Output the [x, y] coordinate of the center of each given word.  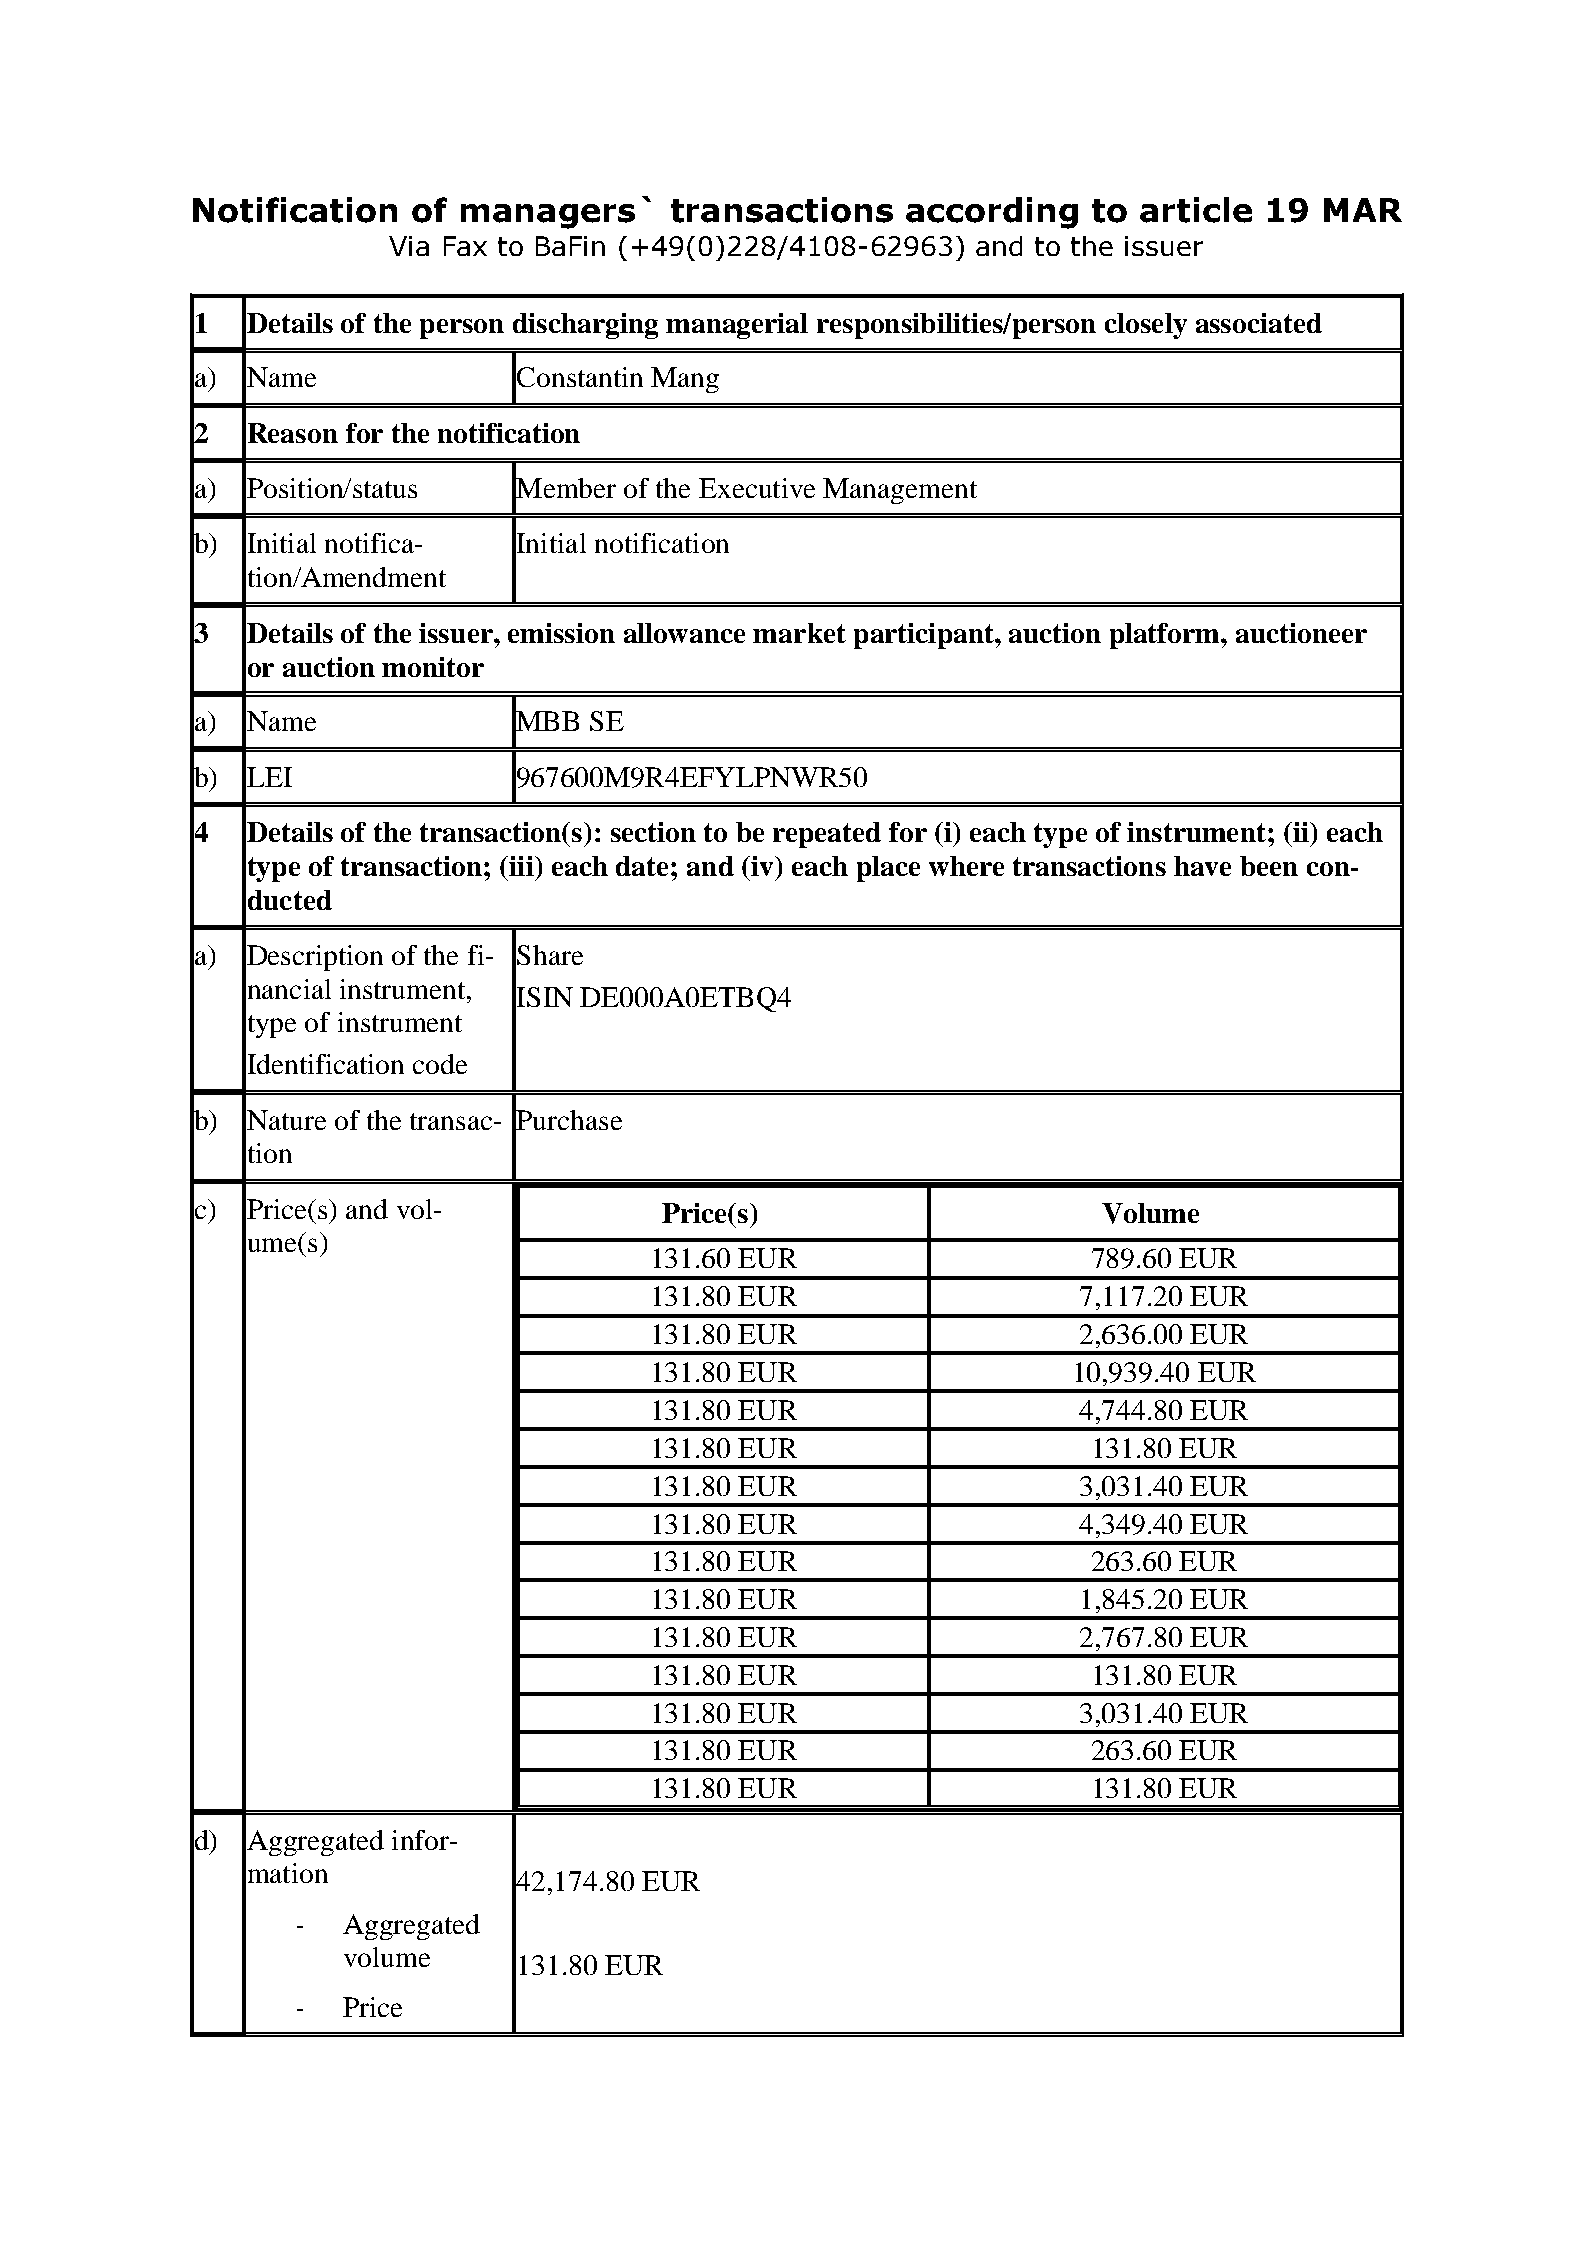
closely [1146, 326]
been [1269, 866]
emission [561, 633]
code [440, 1064]
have [1202, 866]
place [888, 869]
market [799, 633]
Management [900, 491]
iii [521, 866]
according [992, 213]
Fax [465, 246]
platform [1166, 636]
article [1196, 210]
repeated [827, 835]
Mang [685, 380]
